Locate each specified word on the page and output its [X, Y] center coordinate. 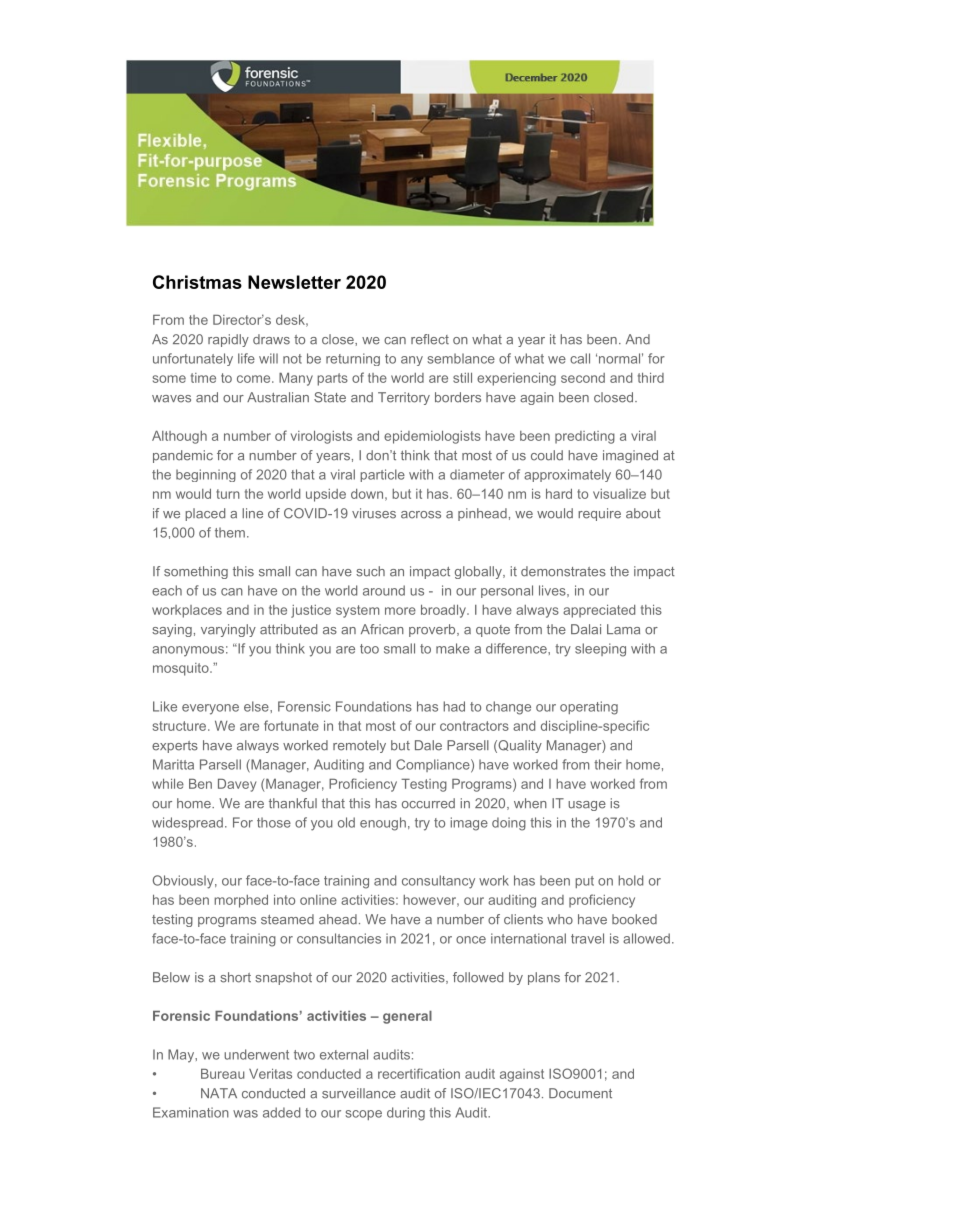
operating [589, 708]
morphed [241, 901]
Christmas [197, 282]
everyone [210, 709]
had [454, 706]
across [421, 515]
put [584, 882]
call [580, 358]
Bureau [222, 1074]
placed [205, 514]
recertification [419, 1073]
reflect [430, 339]
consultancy [438, 882]
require [599, 514]
